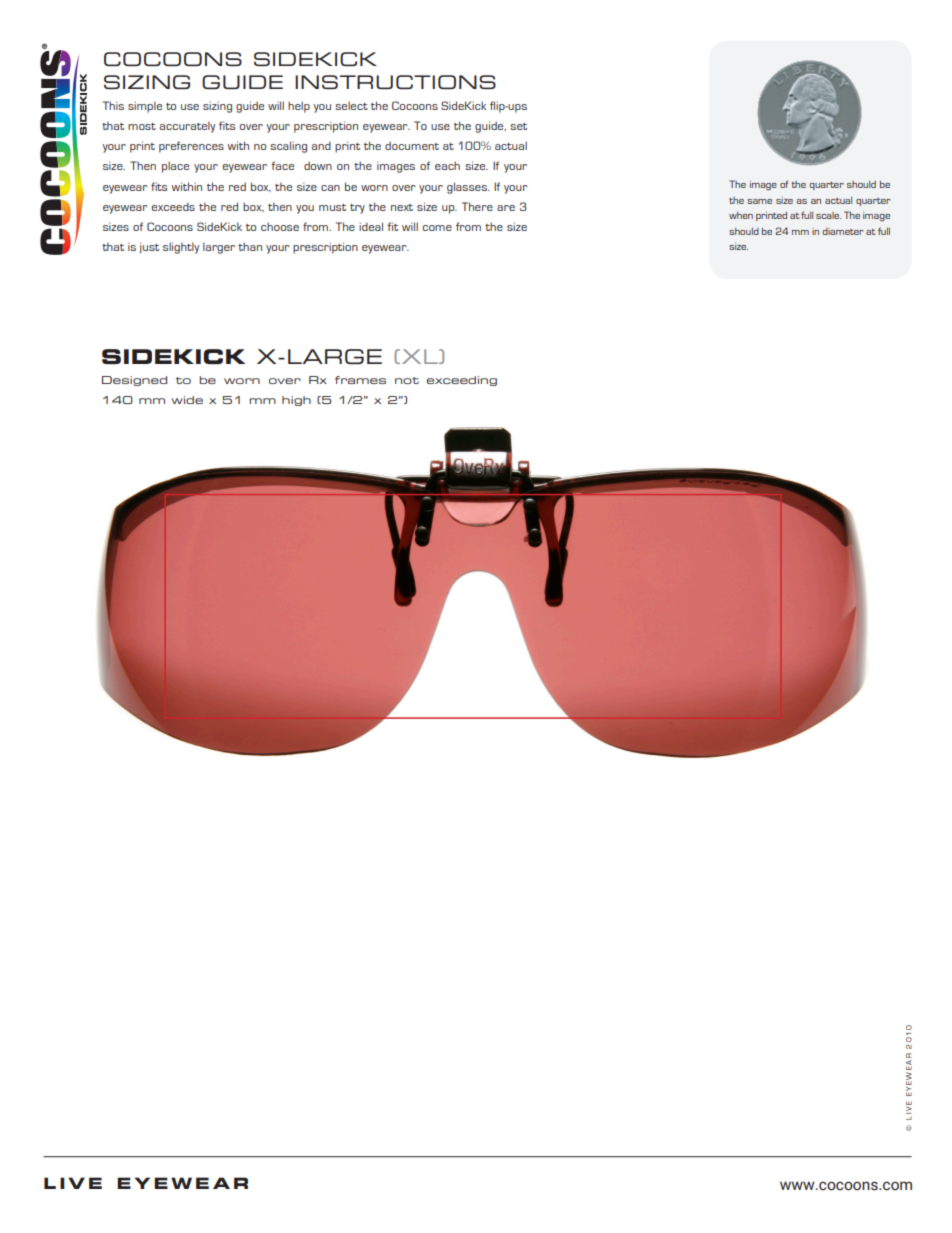  What do you see at coordinates (395, 82) in the image?
I see `INSTRUCTIONS` at bounding box center [395, 82].
